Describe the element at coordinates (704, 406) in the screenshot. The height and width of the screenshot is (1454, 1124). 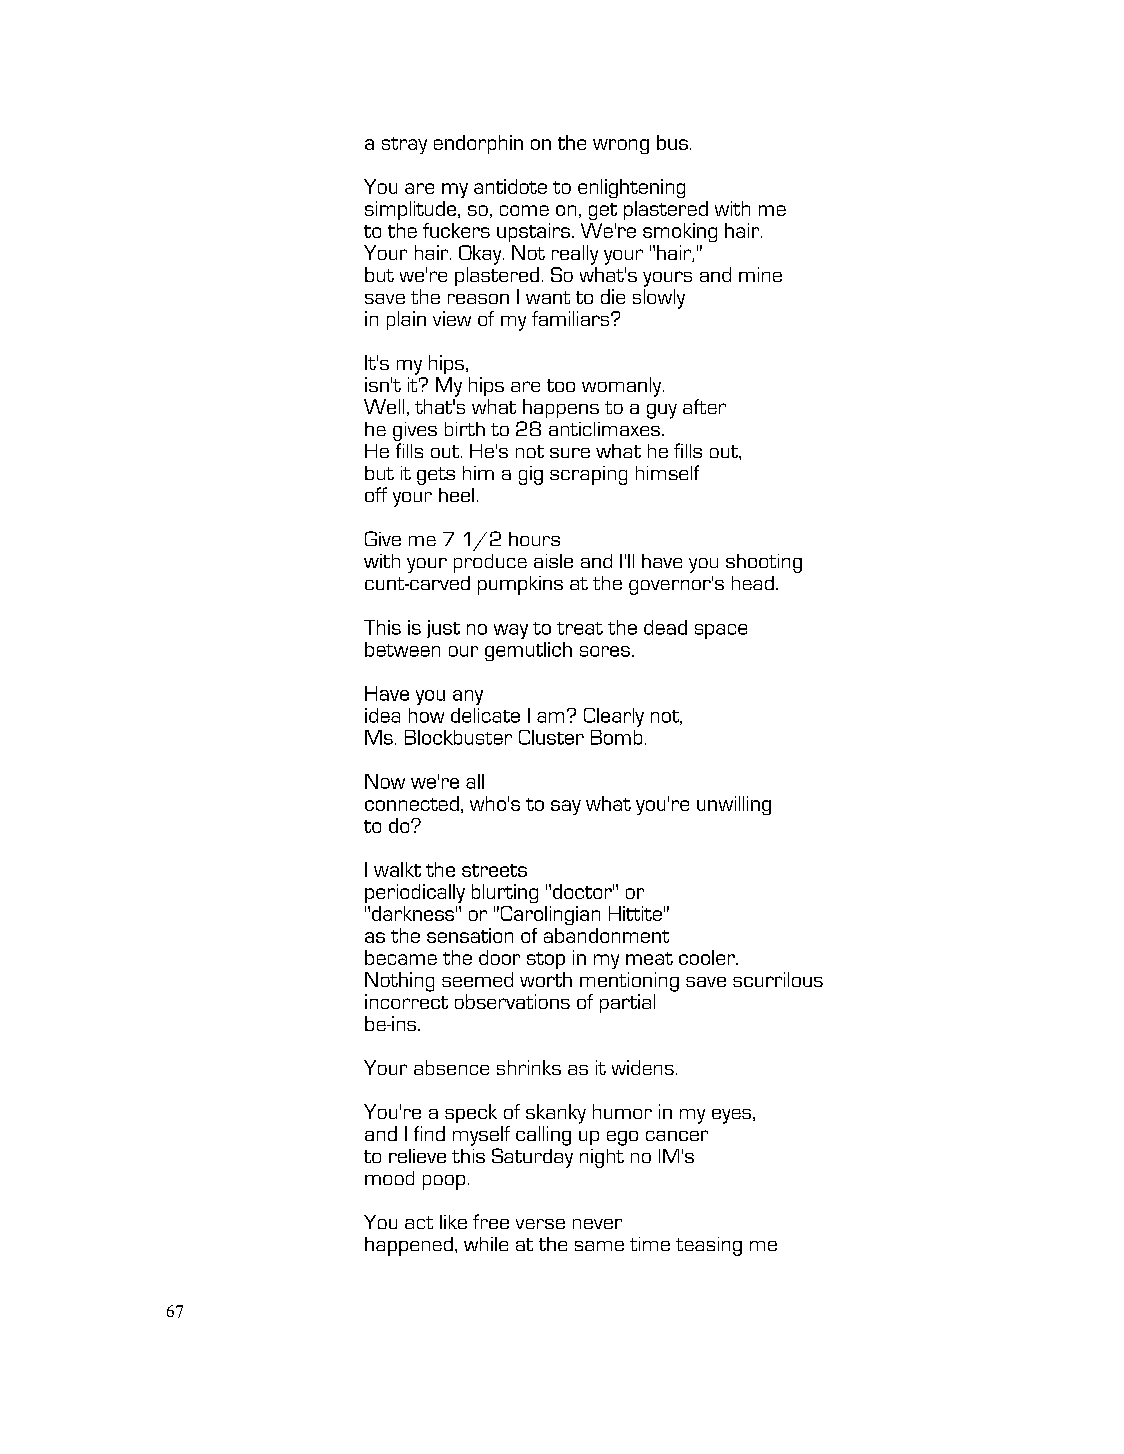
I see `after` at that location.
